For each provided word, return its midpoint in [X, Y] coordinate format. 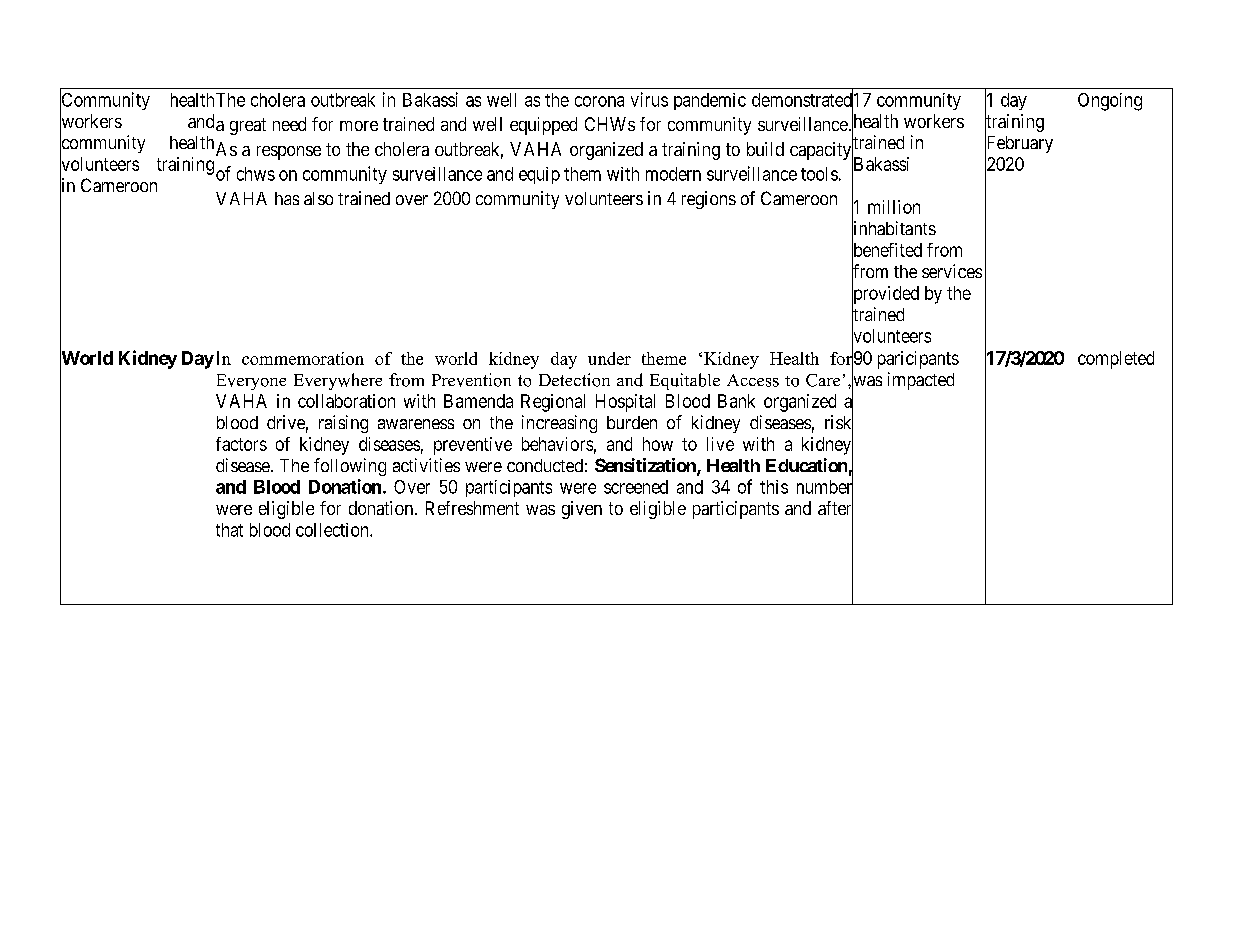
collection [333, 530]
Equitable [685, 381]
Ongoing [1110, 102]
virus [649, 99]
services [952, 271]
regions [709, 200]
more [359, 126]
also [318, 198]
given [582, 510]
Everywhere [338, 381]
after [835, 509]
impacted [921, 381]
